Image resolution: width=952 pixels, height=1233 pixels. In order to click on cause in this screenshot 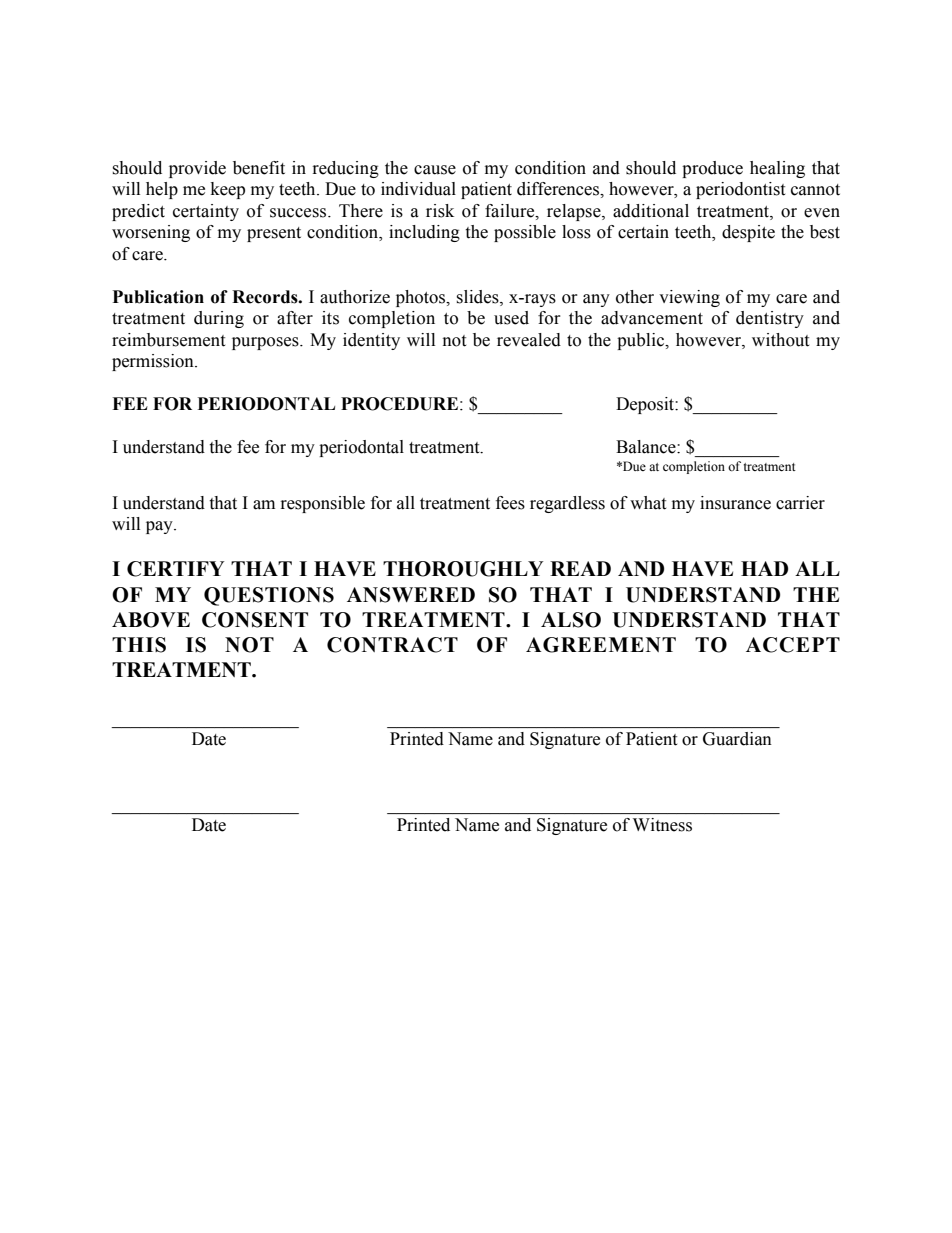, I will do `click(435, 170)`.
